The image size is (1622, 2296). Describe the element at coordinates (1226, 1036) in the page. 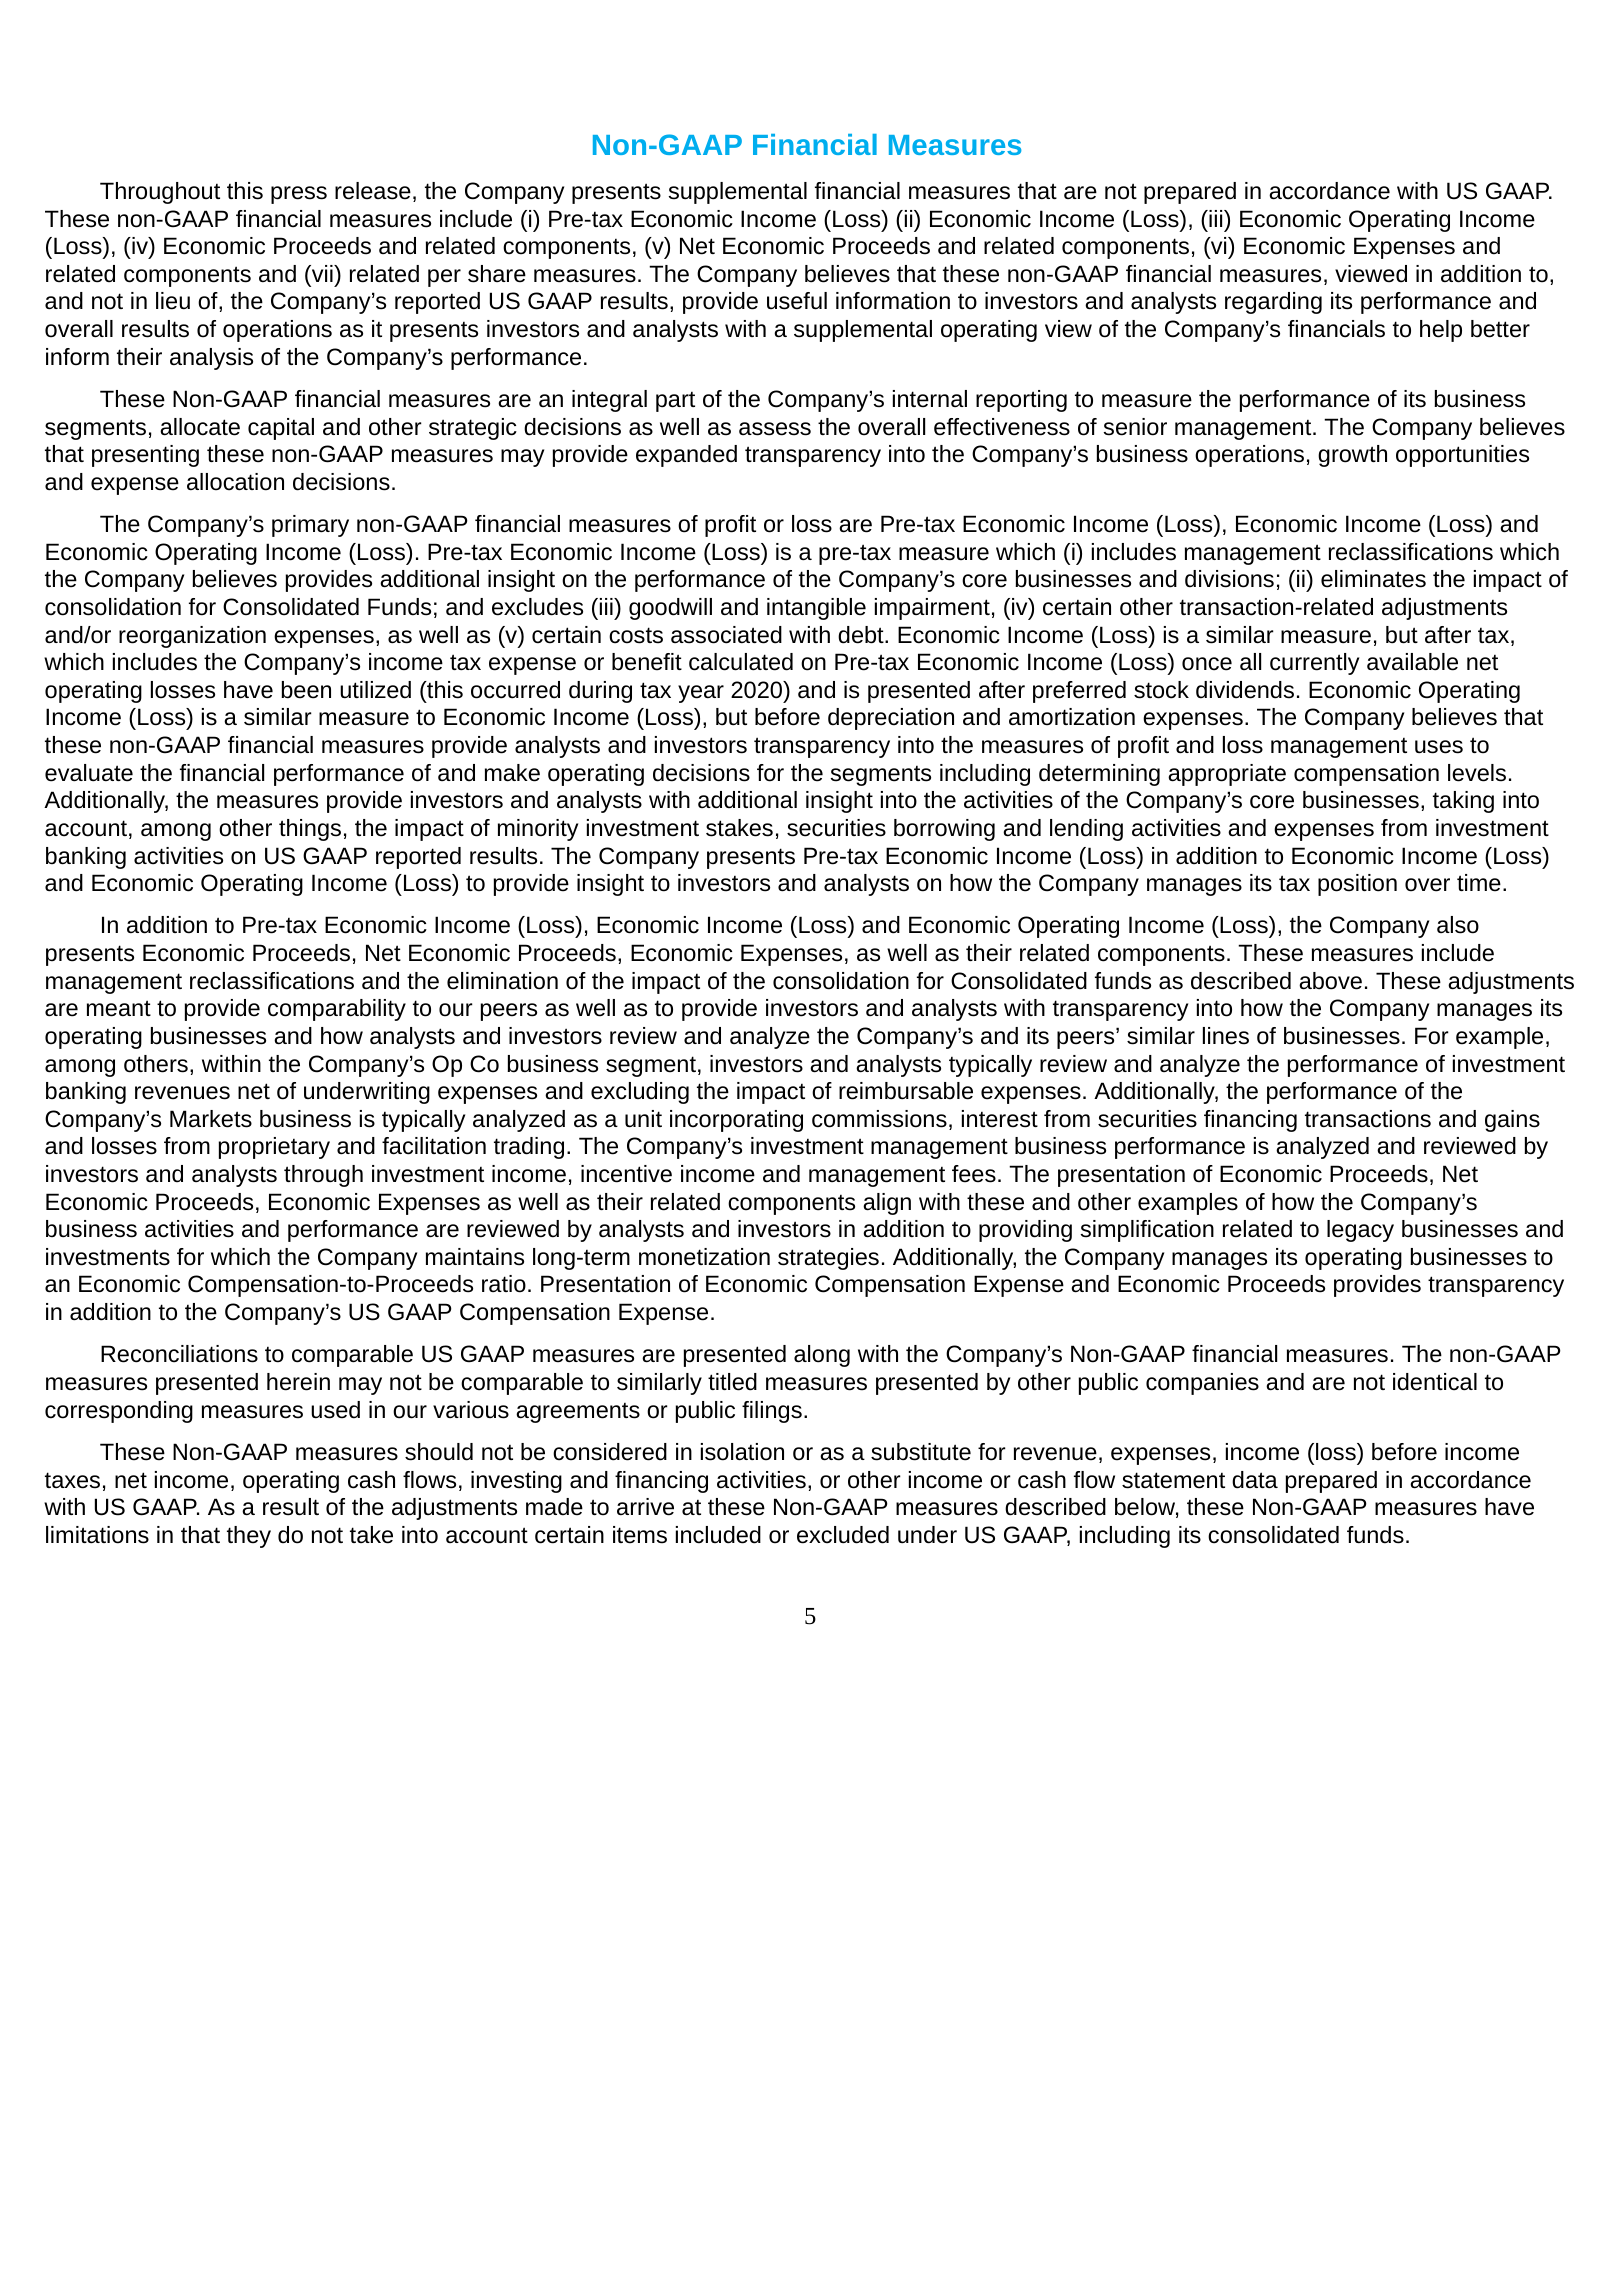

I see `lines` at that location.
